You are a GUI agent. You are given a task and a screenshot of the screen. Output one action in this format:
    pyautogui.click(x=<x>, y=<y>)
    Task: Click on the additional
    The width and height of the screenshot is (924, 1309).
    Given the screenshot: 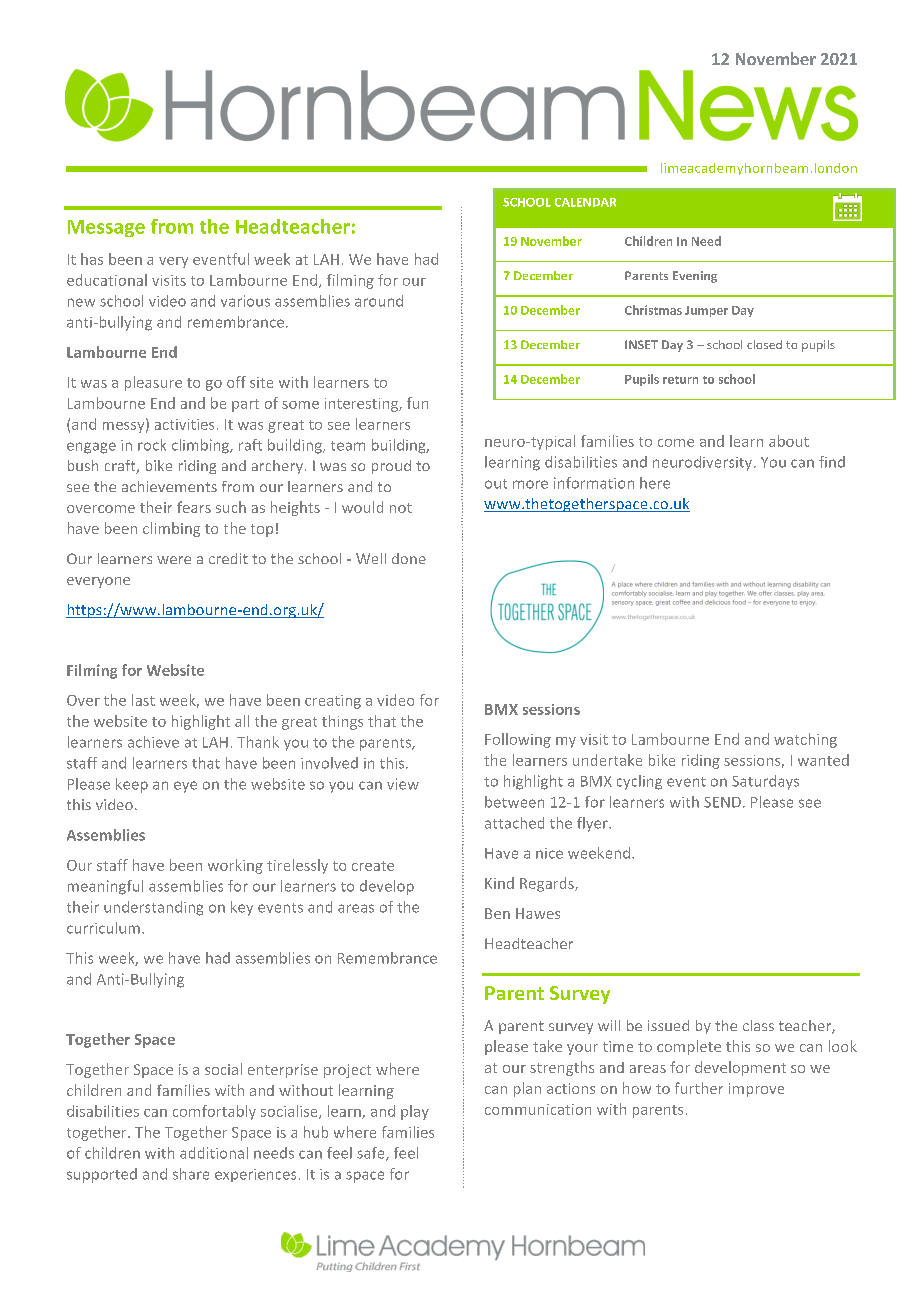 What is the action you would take?
    pyautogui.click(x=214, y=1153)
